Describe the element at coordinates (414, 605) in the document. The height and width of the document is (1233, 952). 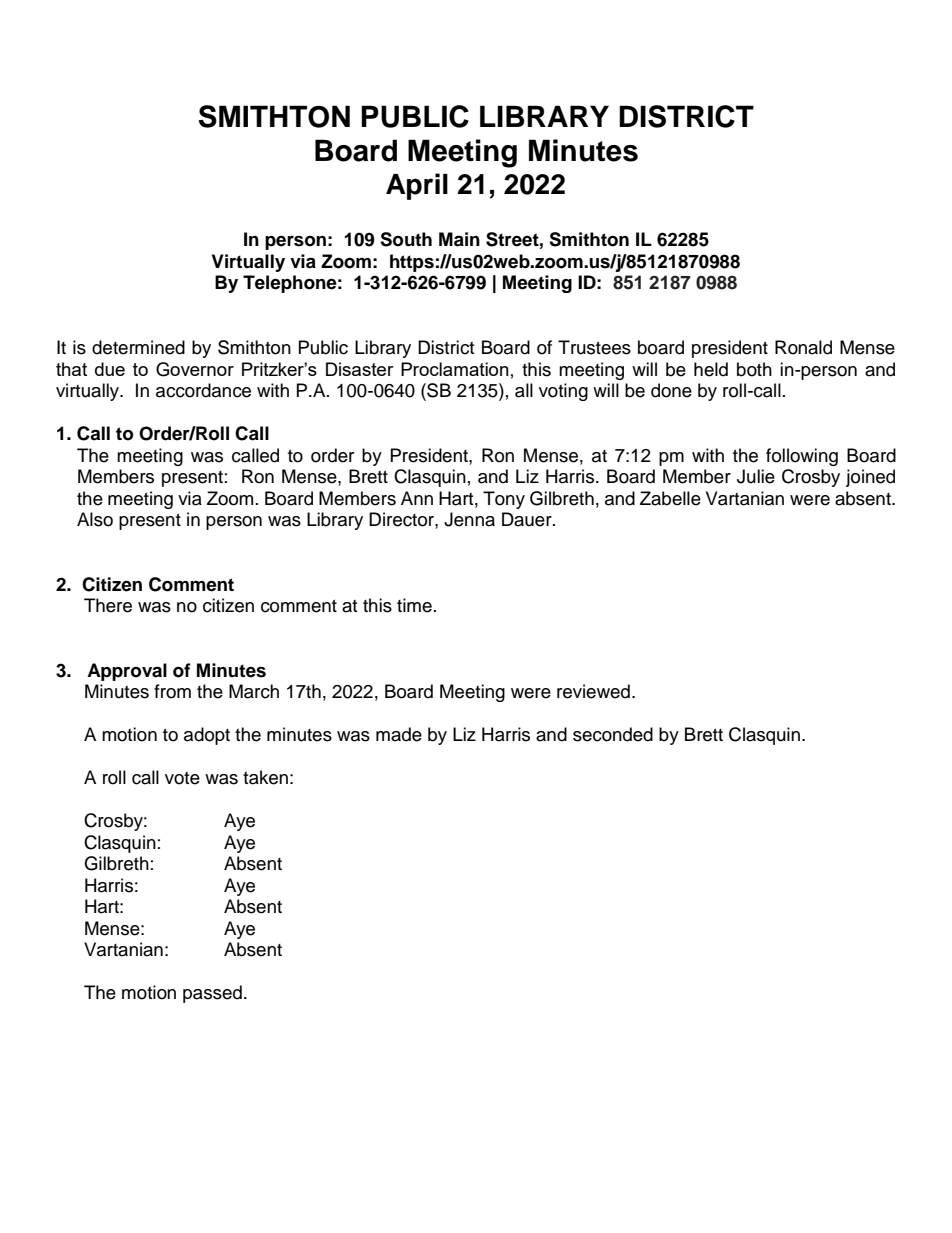
I see `time` at that location.
